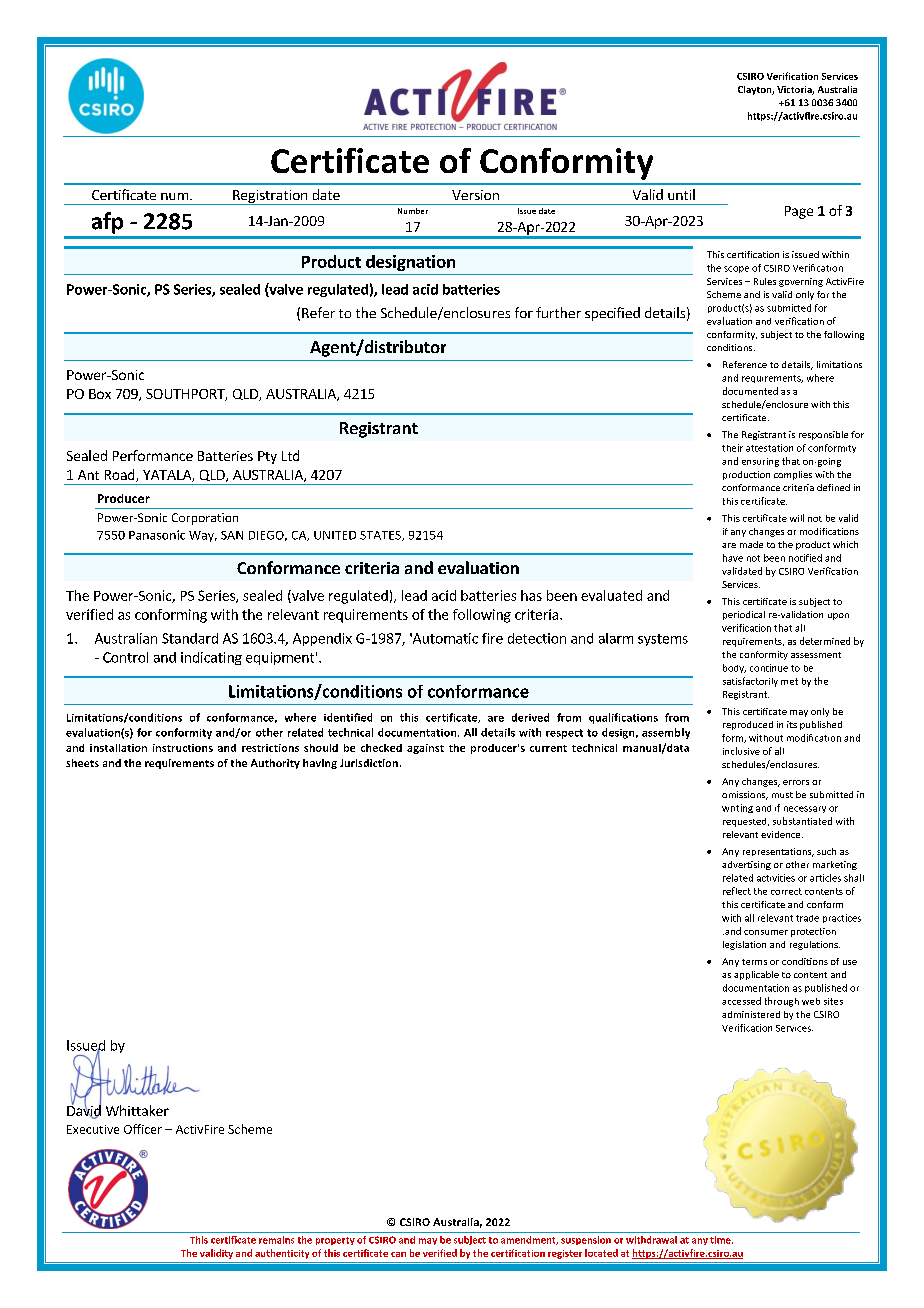  What do you see at coordinates (756, 975) in the screenshot?
I see `applicable` at bounding box center [756, 975].
